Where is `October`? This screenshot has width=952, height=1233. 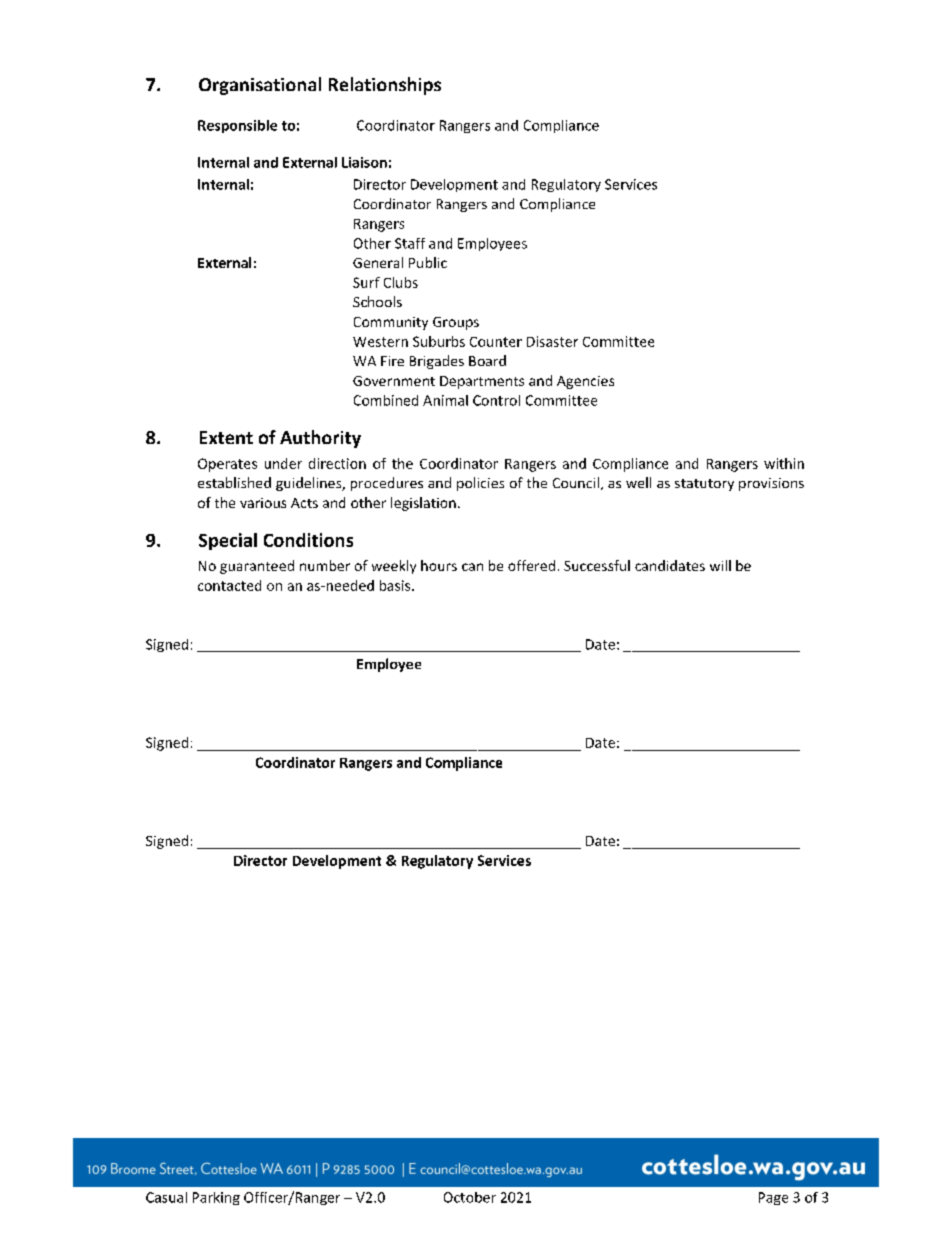
October is located at coordinates (470, 1197).
